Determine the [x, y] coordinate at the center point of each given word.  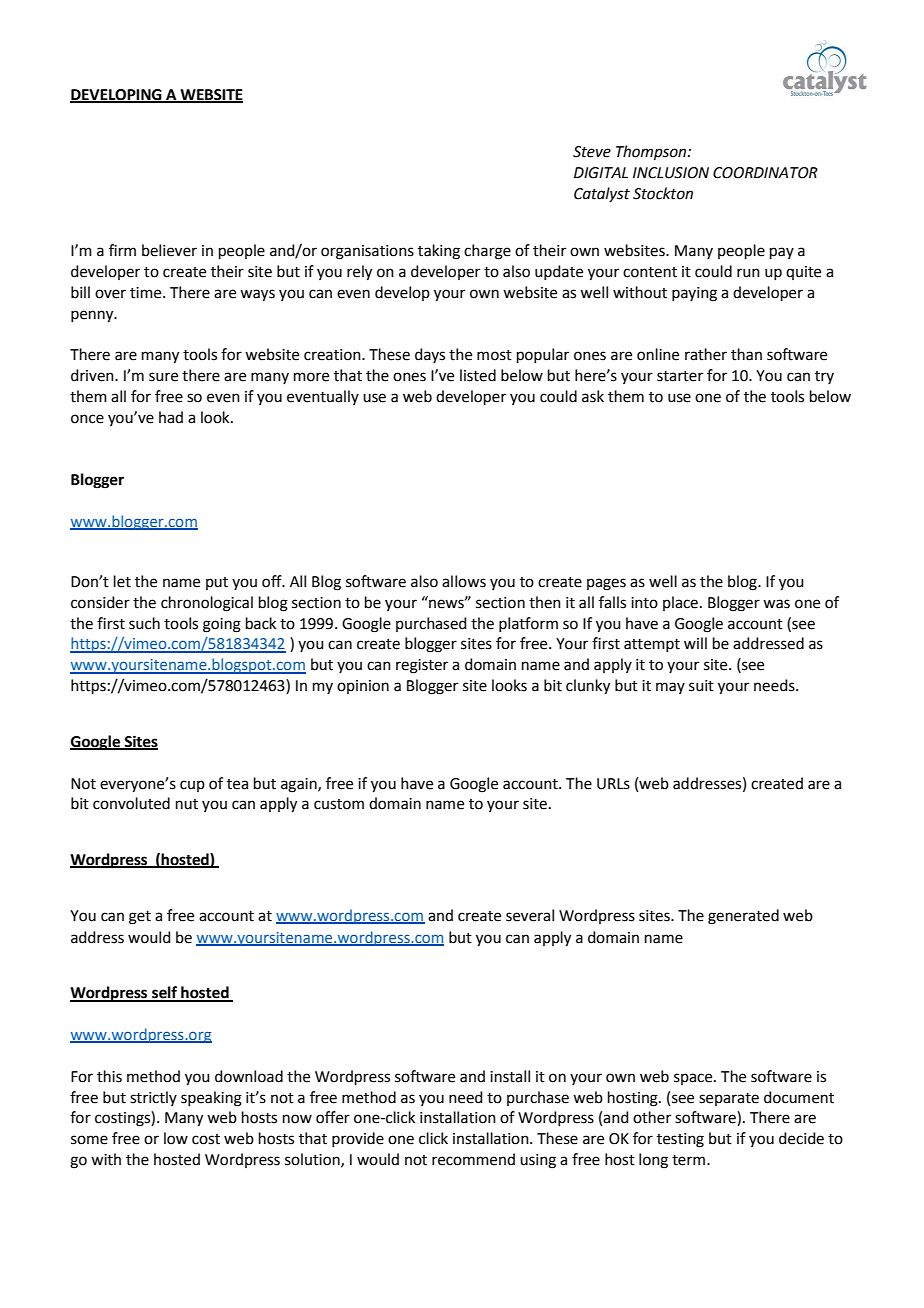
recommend [473, 1159]
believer [169, 250]
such [144, 623]
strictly [153, 1098]
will [695, 643]
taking [439, 252]
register [422, 666]
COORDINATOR [765, 173]
